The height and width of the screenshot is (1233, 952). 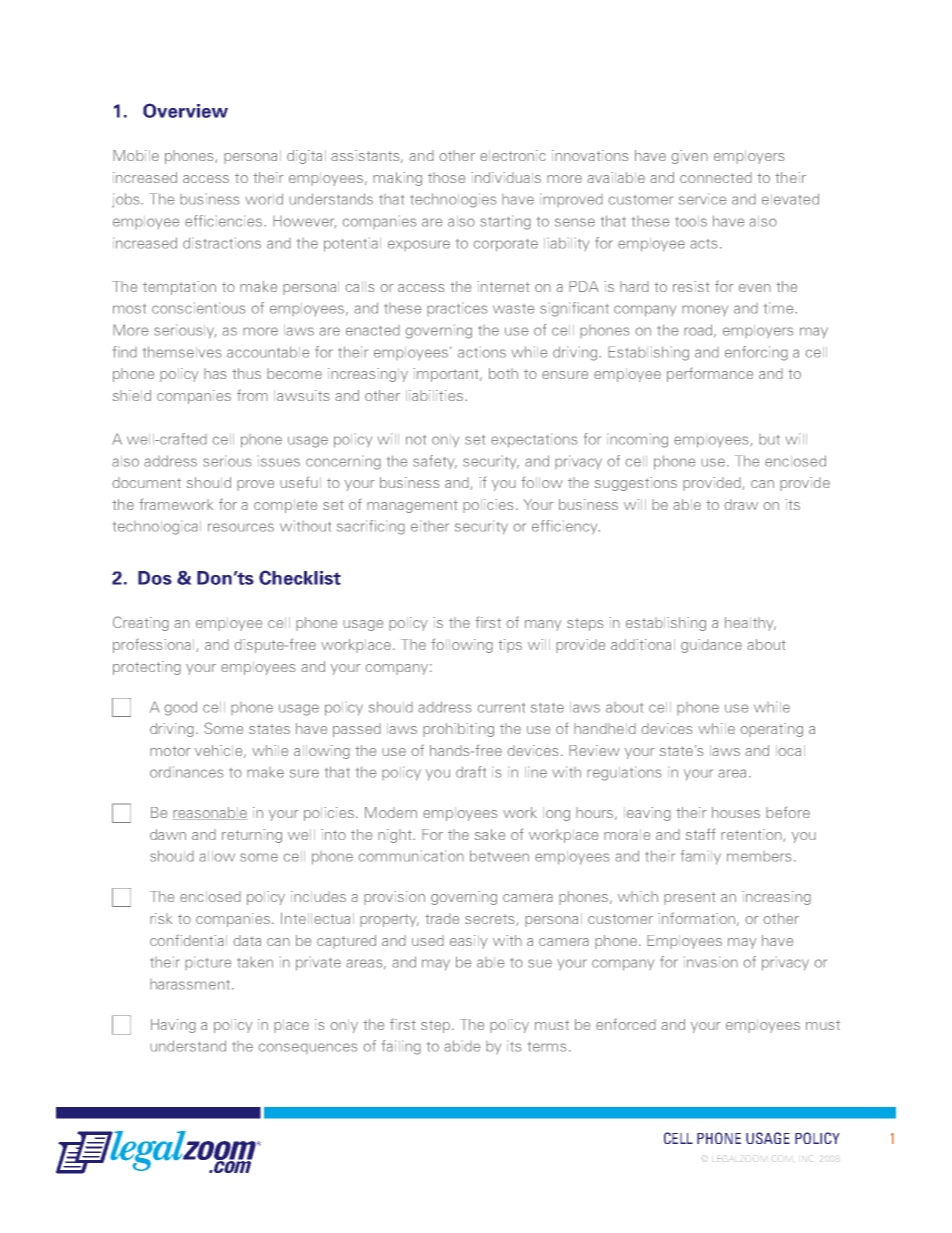 What do you see at coordinates (173, 1026) in the screenshot?
I see `Having` at bounding box center [173, 1026].
